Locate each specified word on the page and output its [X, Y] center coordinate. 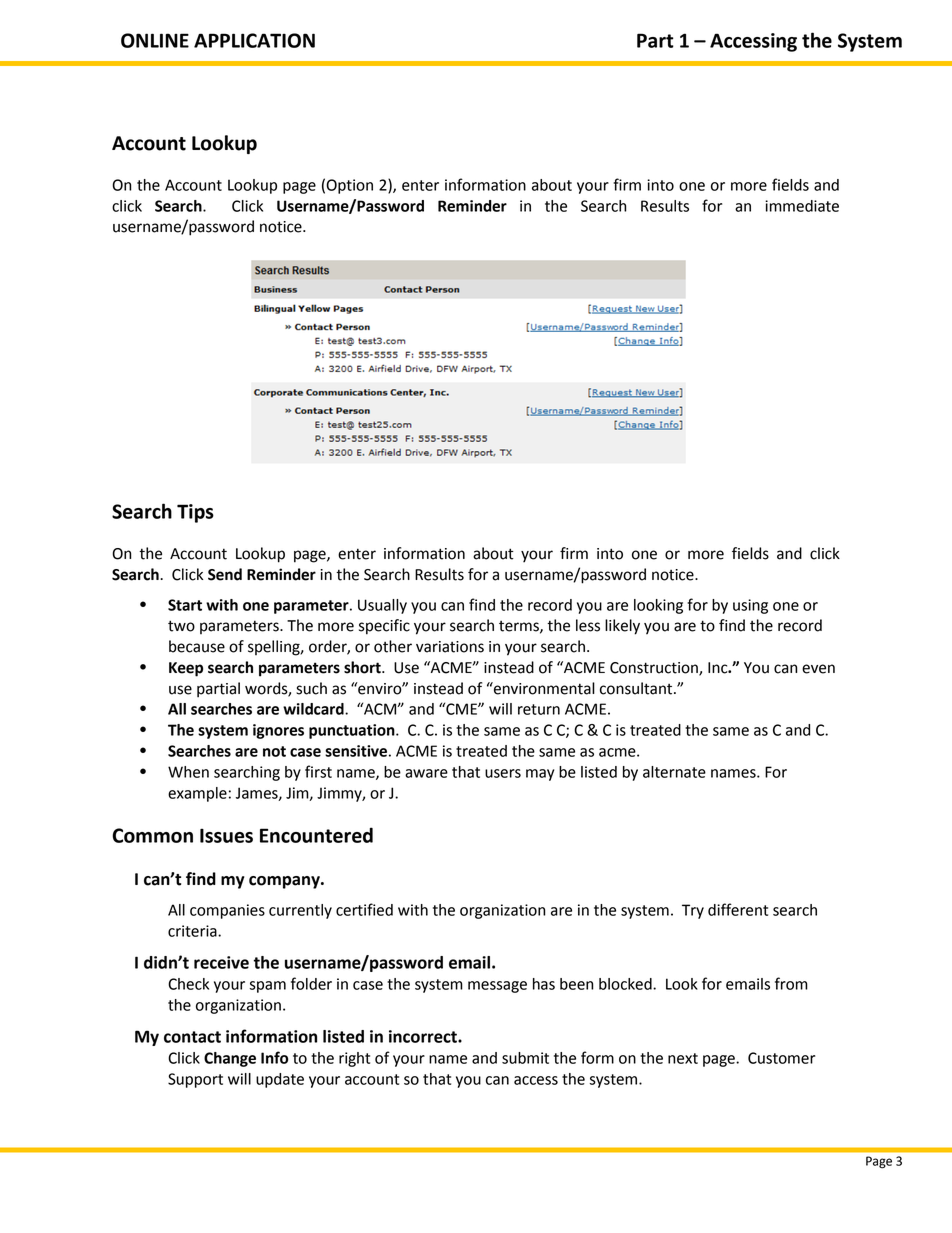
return [539, 709]
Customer [781, 1058]
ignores [278, 731]
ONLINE [155, 40]
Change [230, 1059]
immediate [802, 206]
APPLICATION [254, 40]
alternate [674, 772]
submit [525, 1058]
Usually [382, 606]
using [750, 606]
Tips [195, 513]
